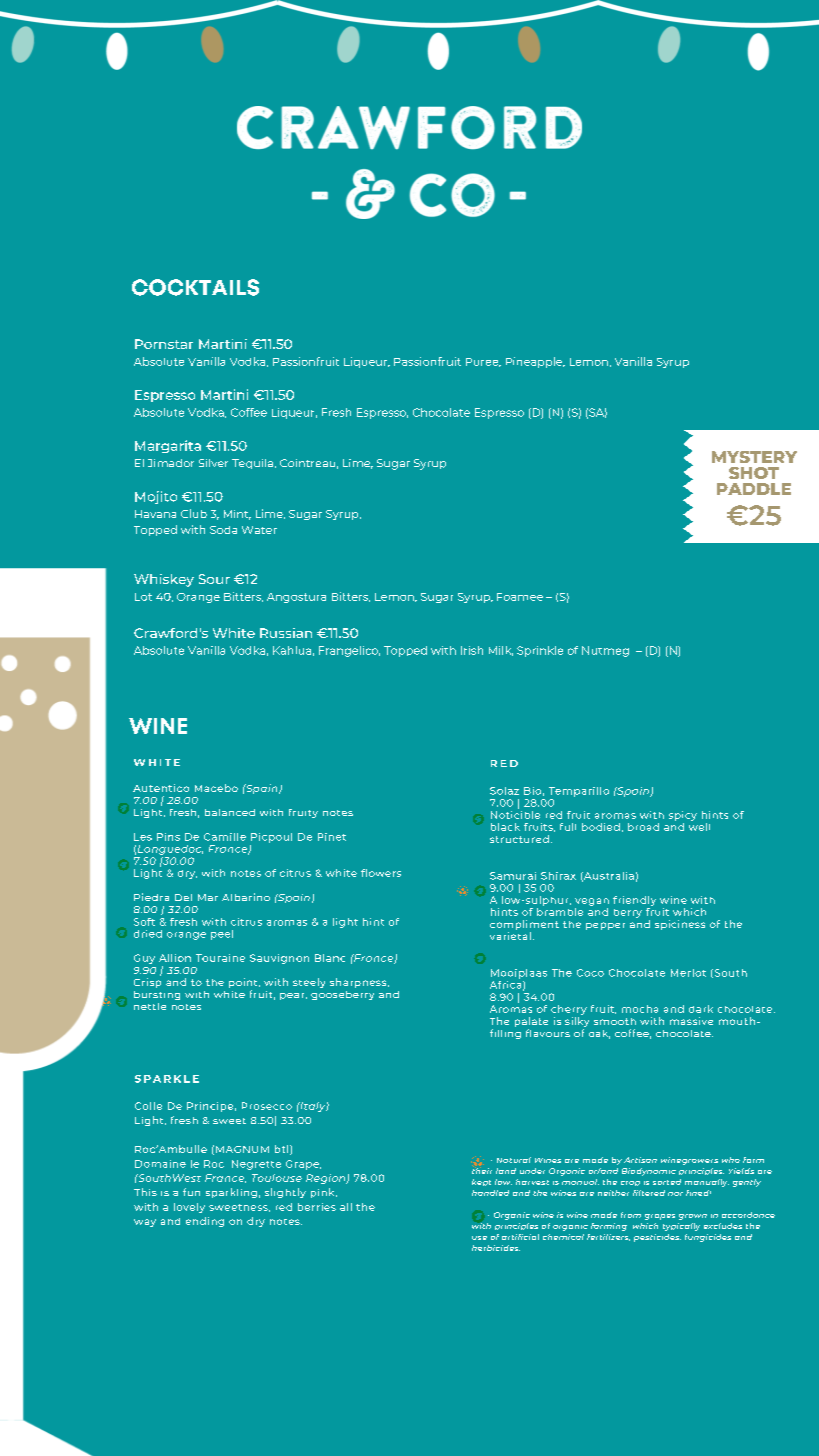 This screenshot has width=819, height=1456. I want to click on Pineapple, so click(535, 362).
